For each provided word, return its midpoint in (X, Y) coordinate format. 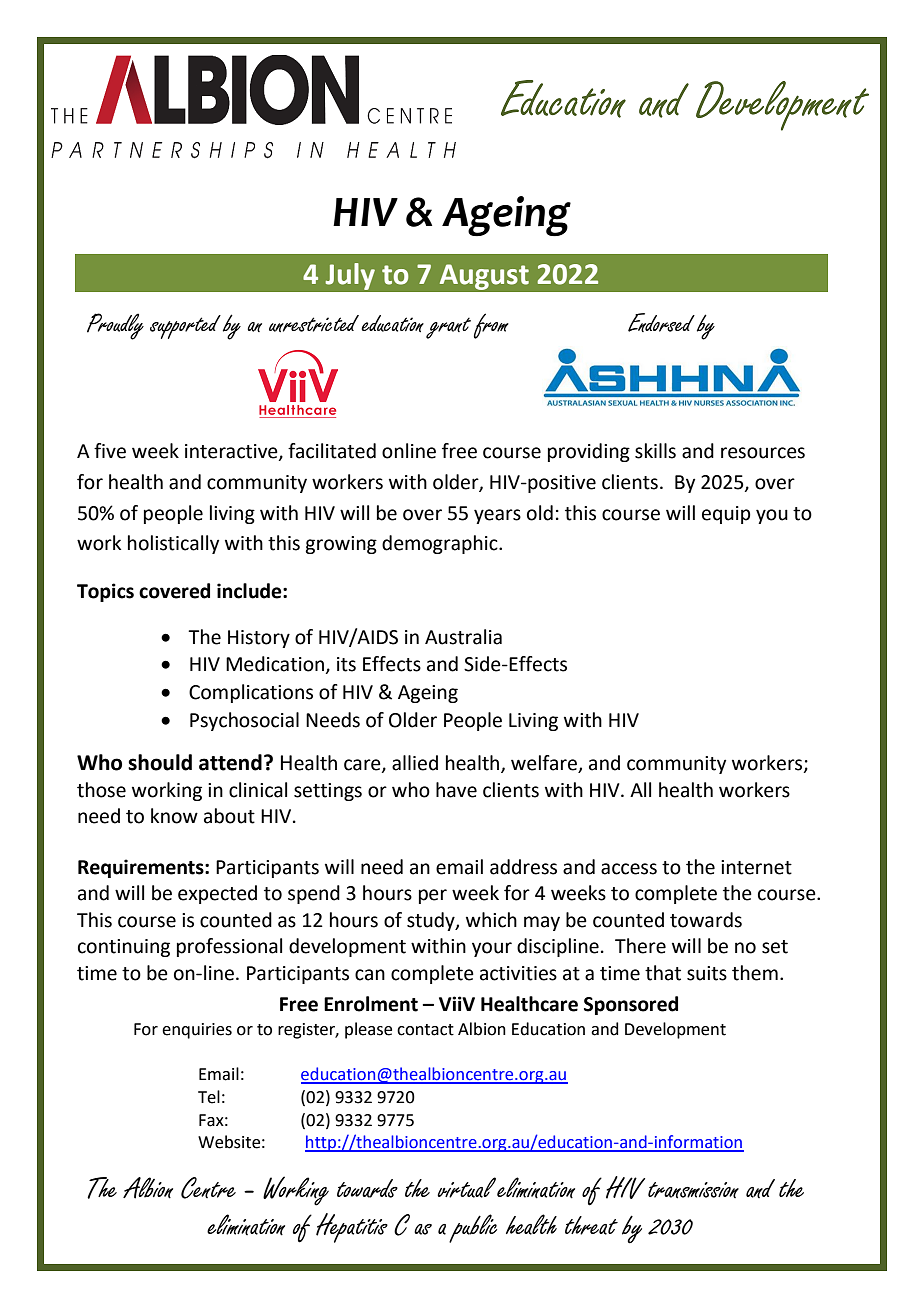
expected (217, 894)
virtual (466, 1187)
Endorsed (661, 322)
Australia (463, 637)
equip (726, 515)
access (629, 869)
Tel (209, 1097)
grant (448, 328)
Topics (105, 592)
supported (185, 327)
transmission (693, 1190)
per (433, 896)
